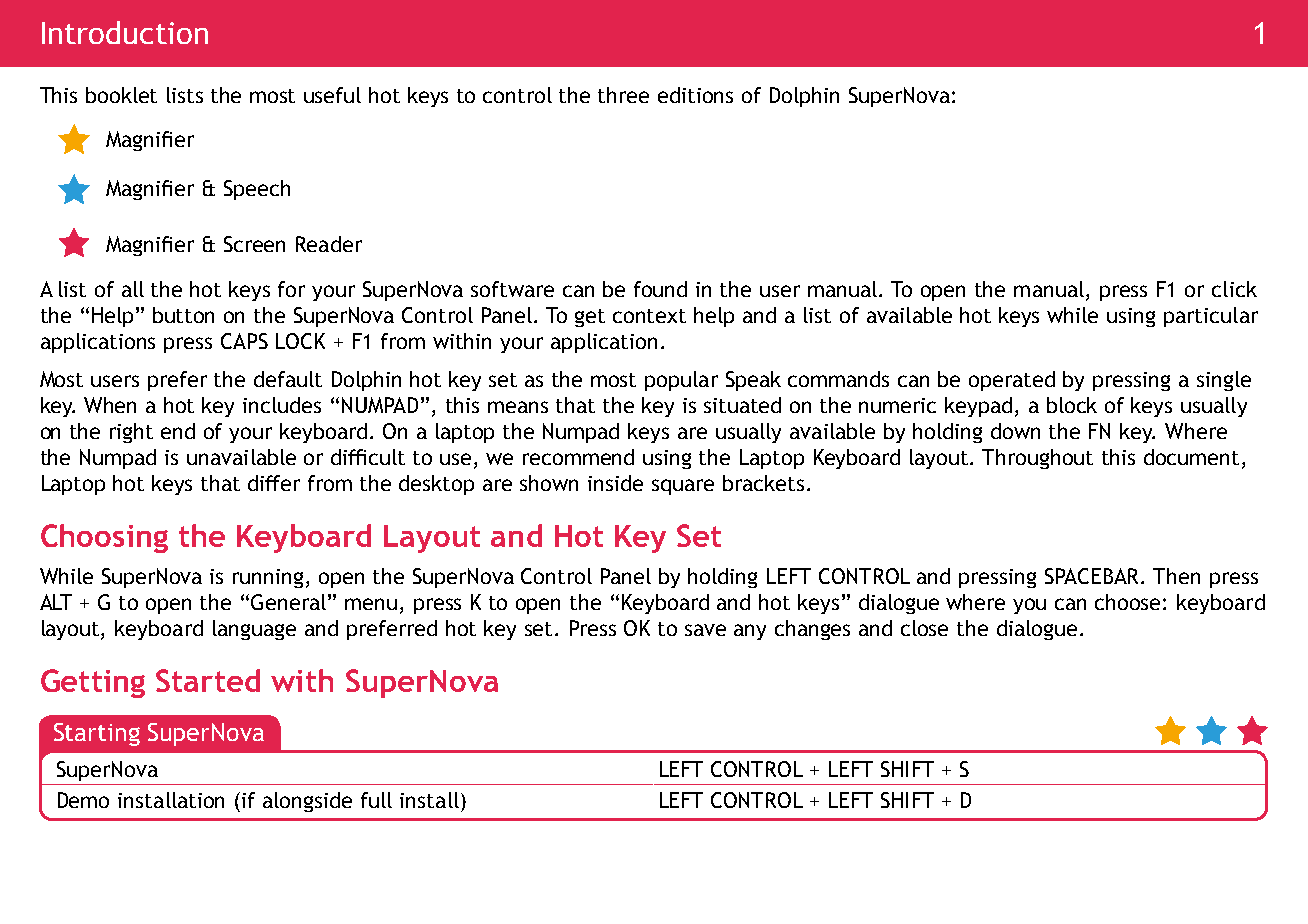 Image resolution: width=1308 pixels, height=924 pixels. I want to click on editions, so click(695, 95).
